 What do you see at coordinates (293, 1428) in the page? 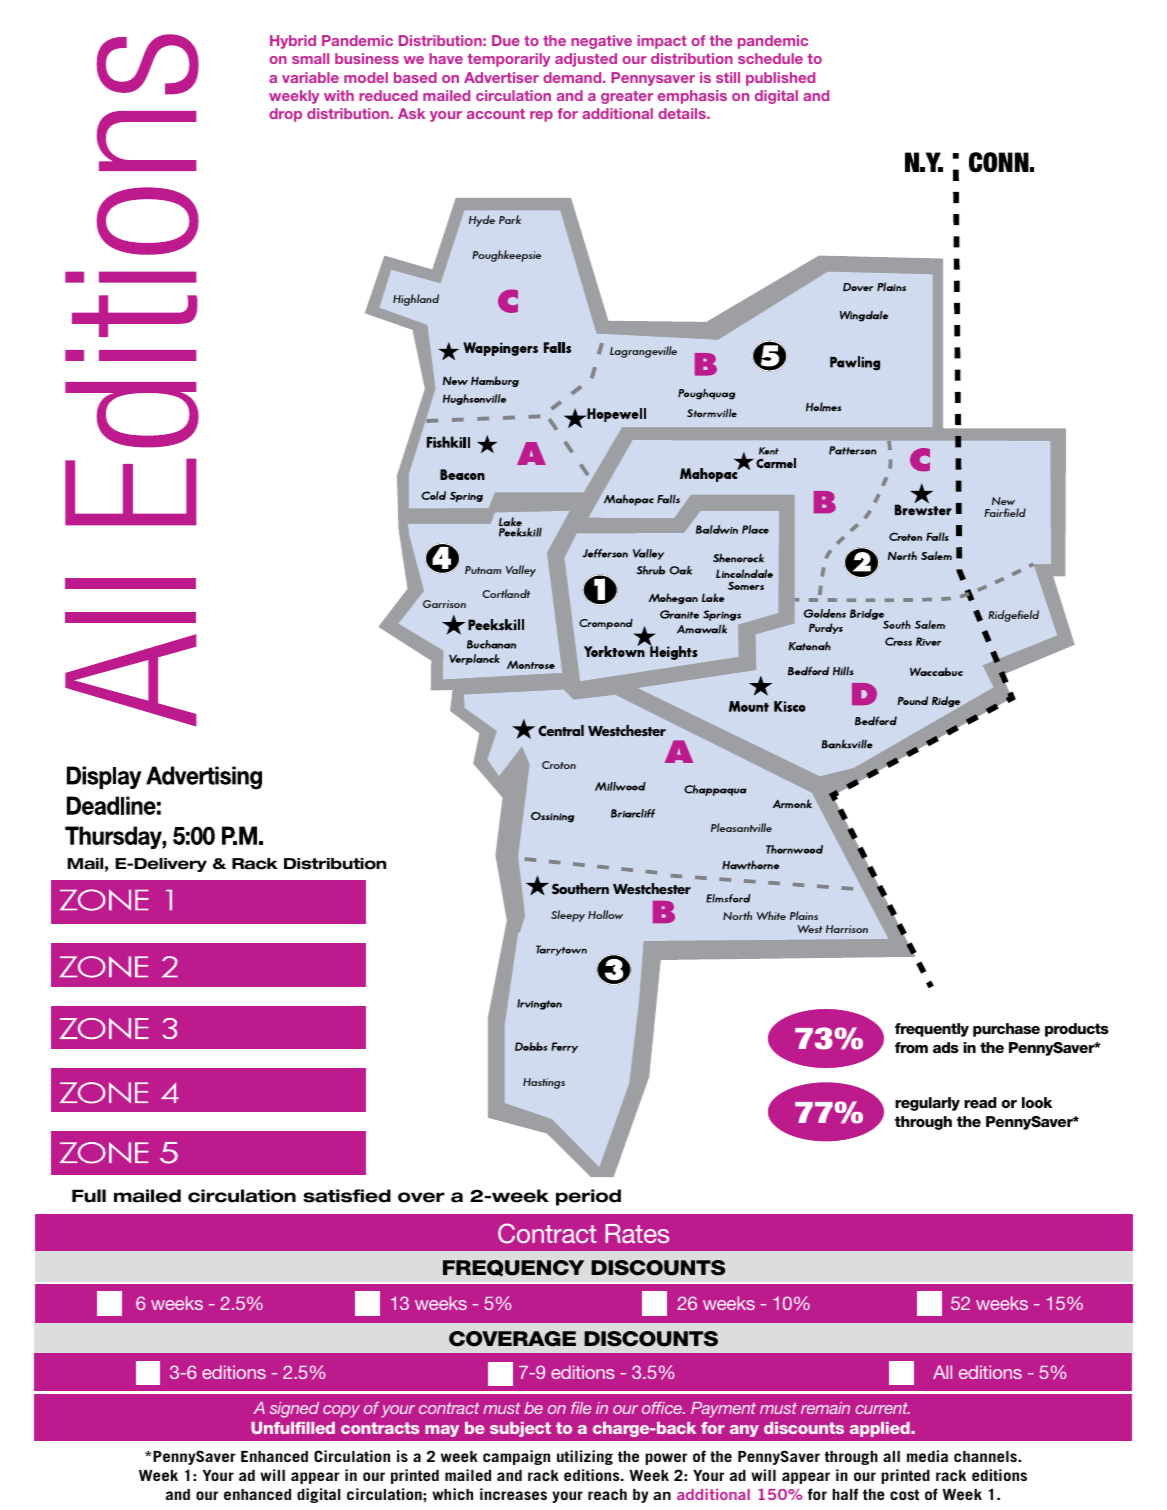
I see `Unfulfilled` at bounding box center [293, 1428].
